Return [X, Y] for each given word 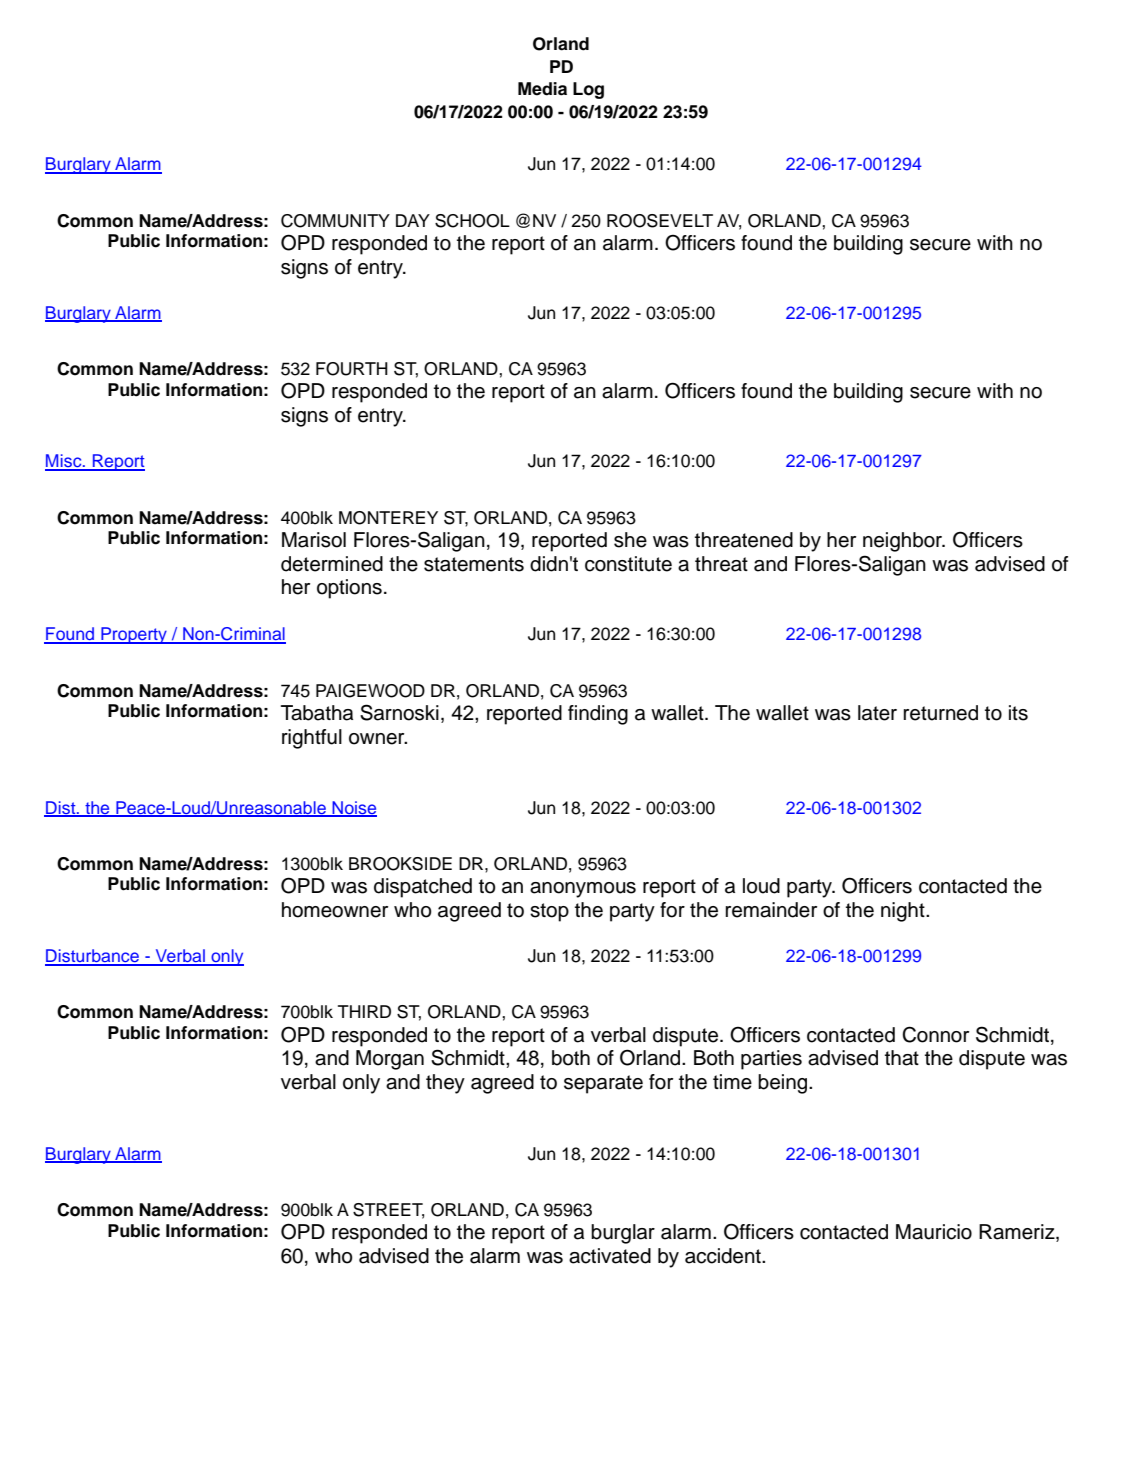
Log [588, 90]
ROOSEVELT [660, 221]
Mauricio [934, 1232]
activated [610, 1256]
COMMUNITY [335, 221]
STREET [388, 1211]
